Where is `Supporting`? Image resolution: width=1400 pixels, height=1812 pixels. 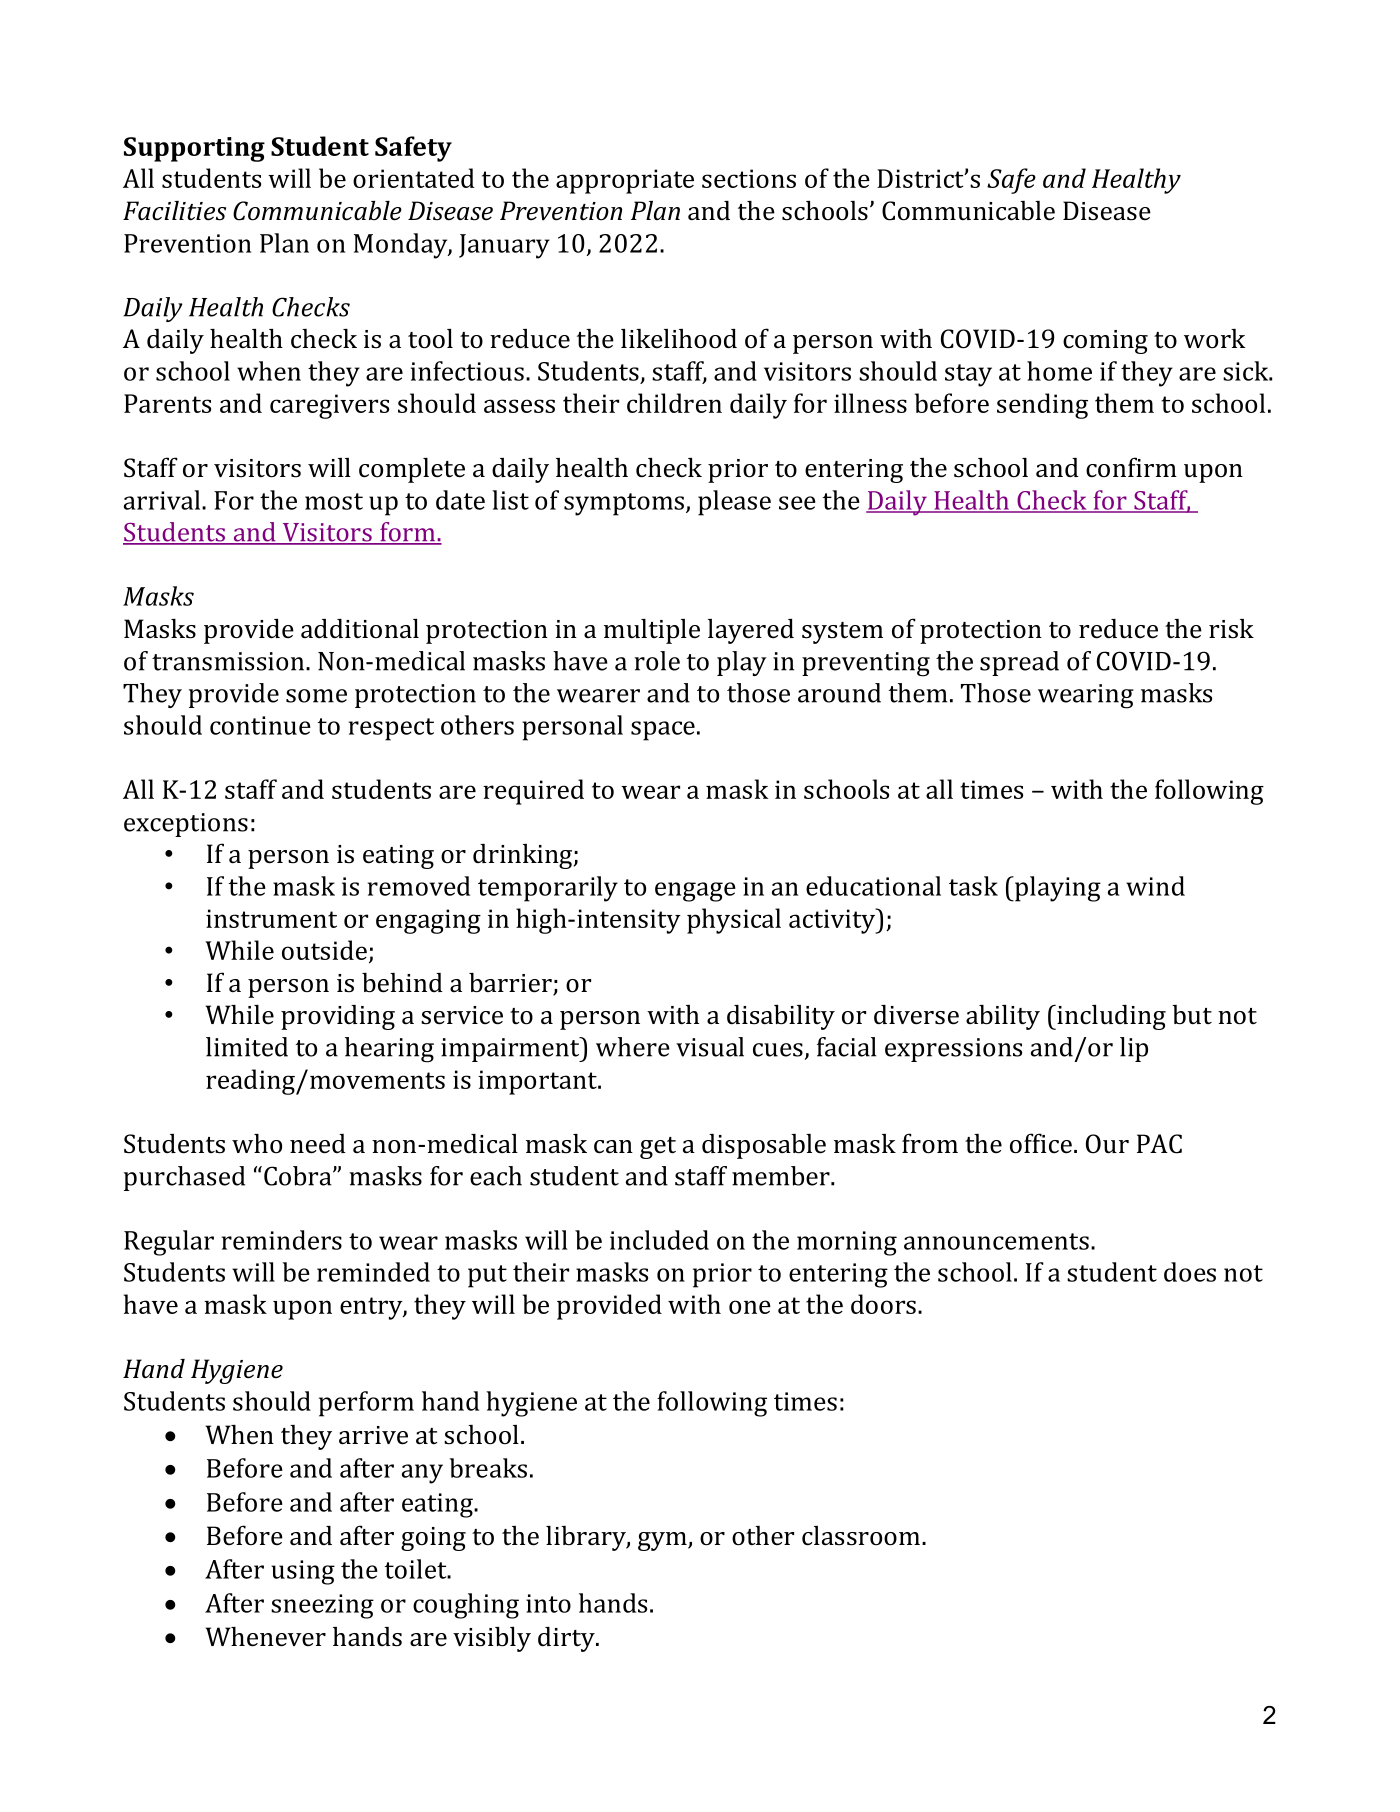 Supporting is located at coordinates (194, 149).
